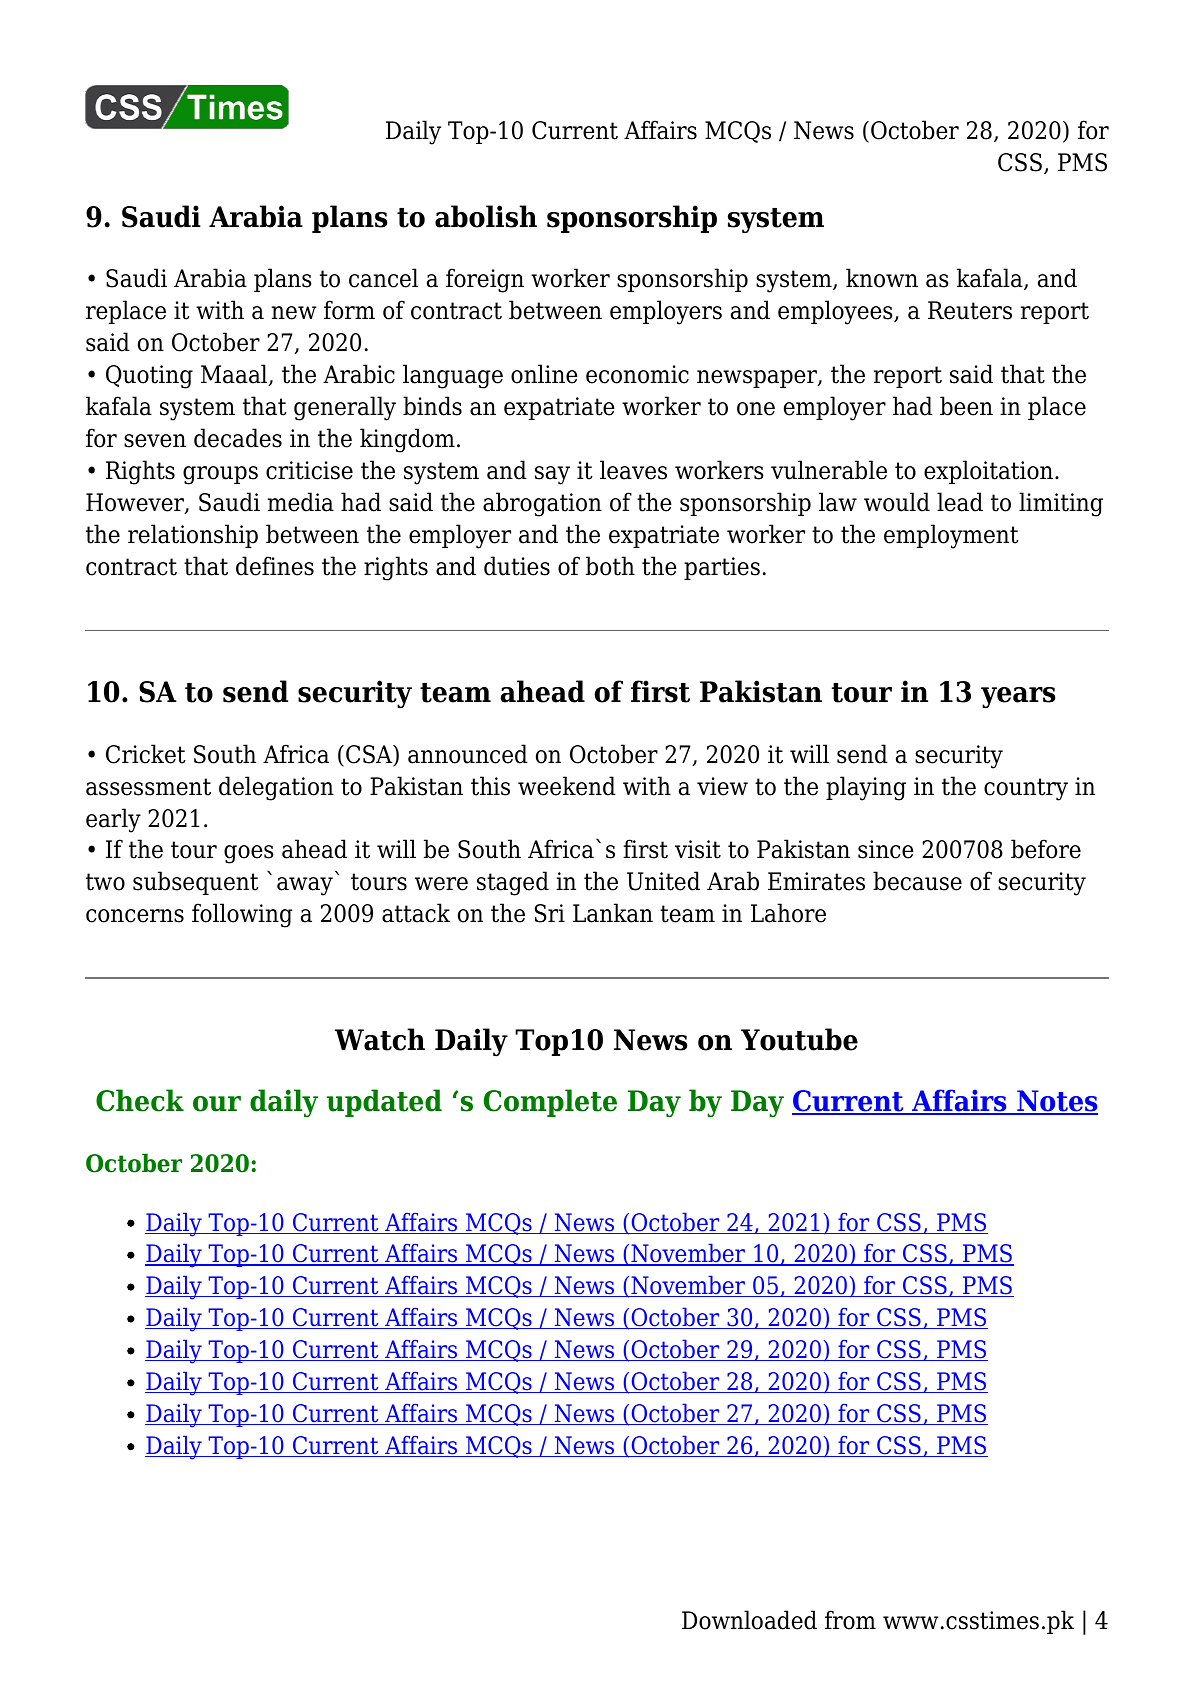  Describe the element at coordinates (1056, 1102) in the screenshot. I see `Notes` at that location.
